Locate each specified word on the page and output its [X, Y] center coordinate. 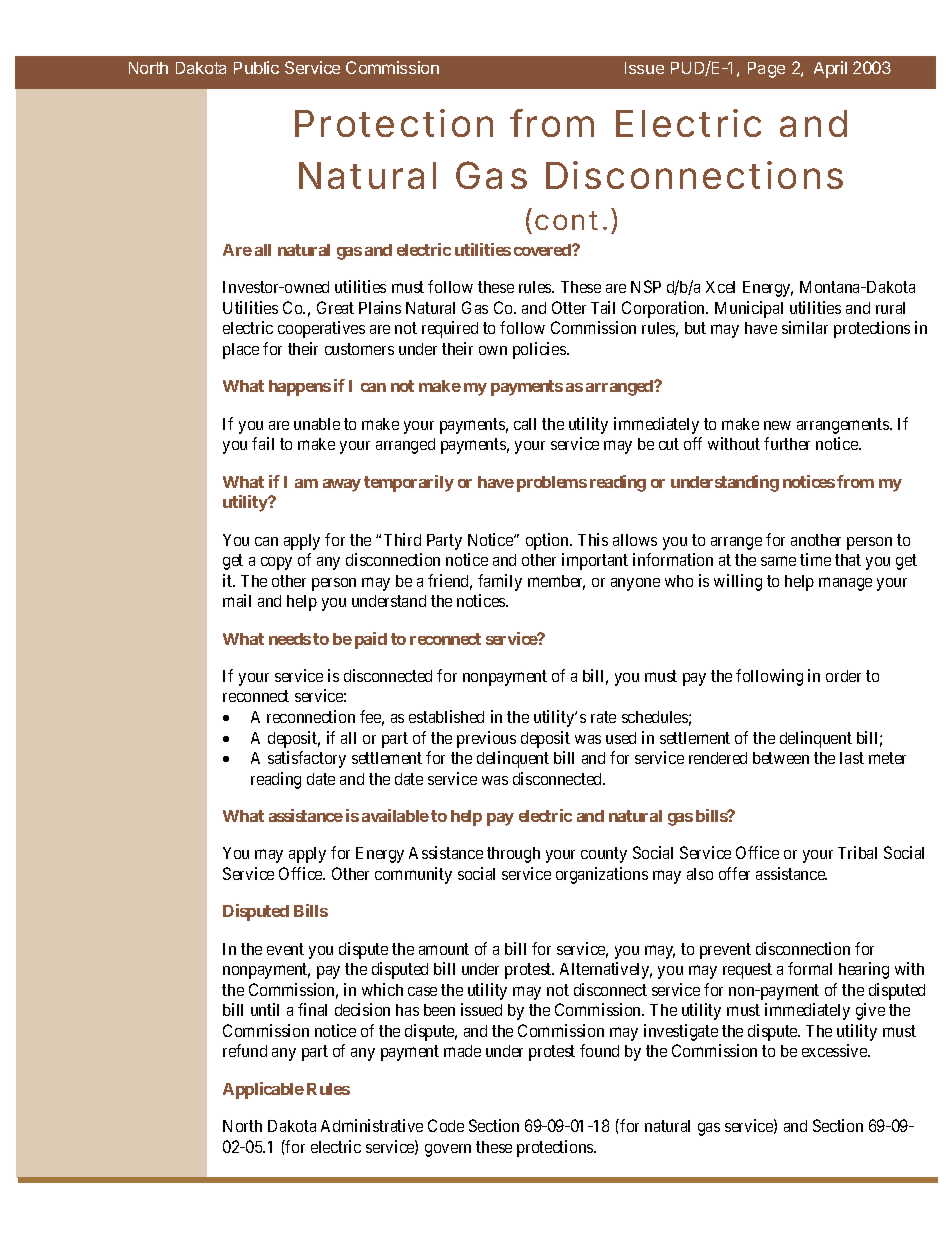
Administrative [372, 1125]
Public [256, 67]
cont [566, 220]
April [830, 69]
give [870, 1011]
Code [446, 1125]
